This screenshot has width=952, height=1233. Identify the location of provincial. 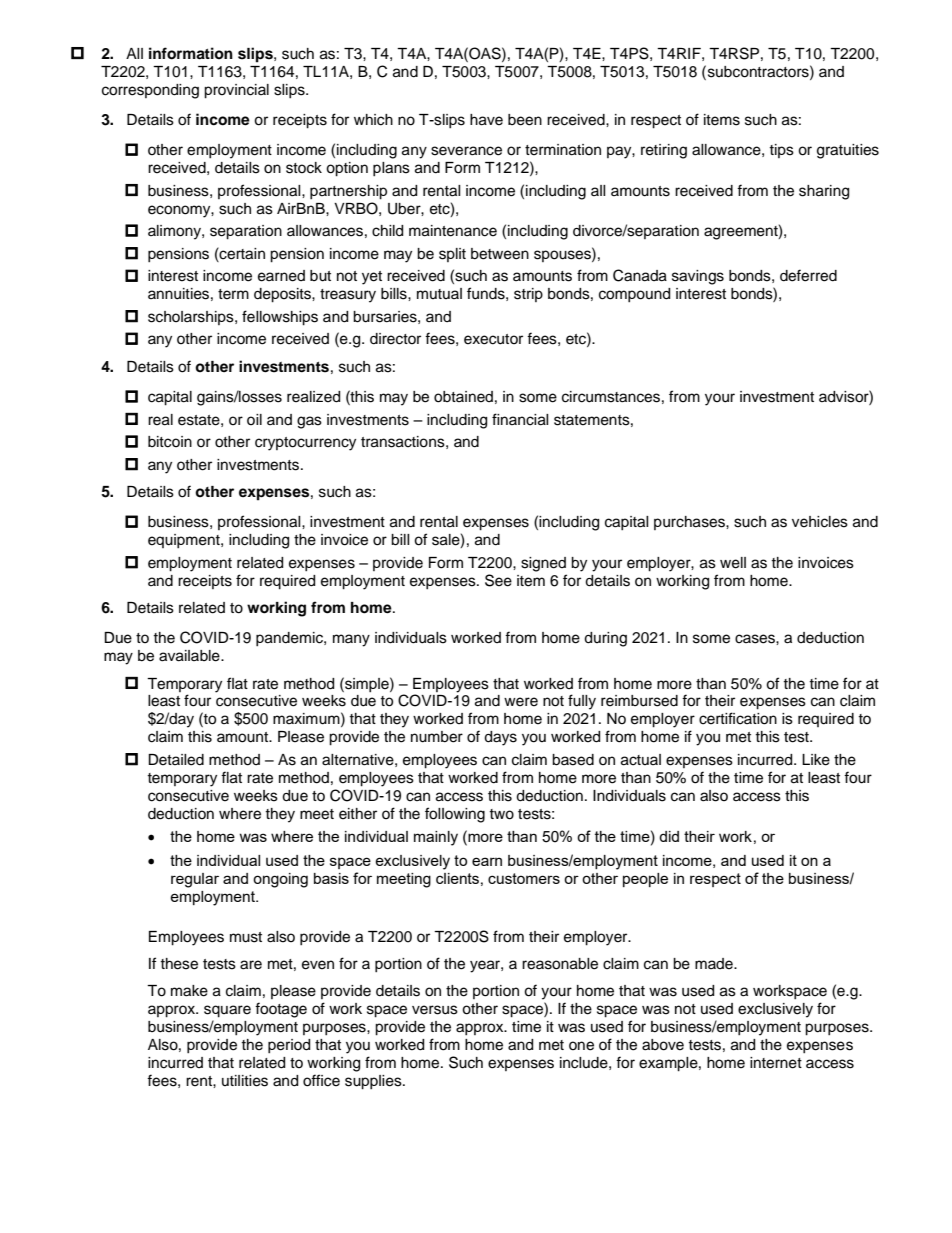
(236, 91).
